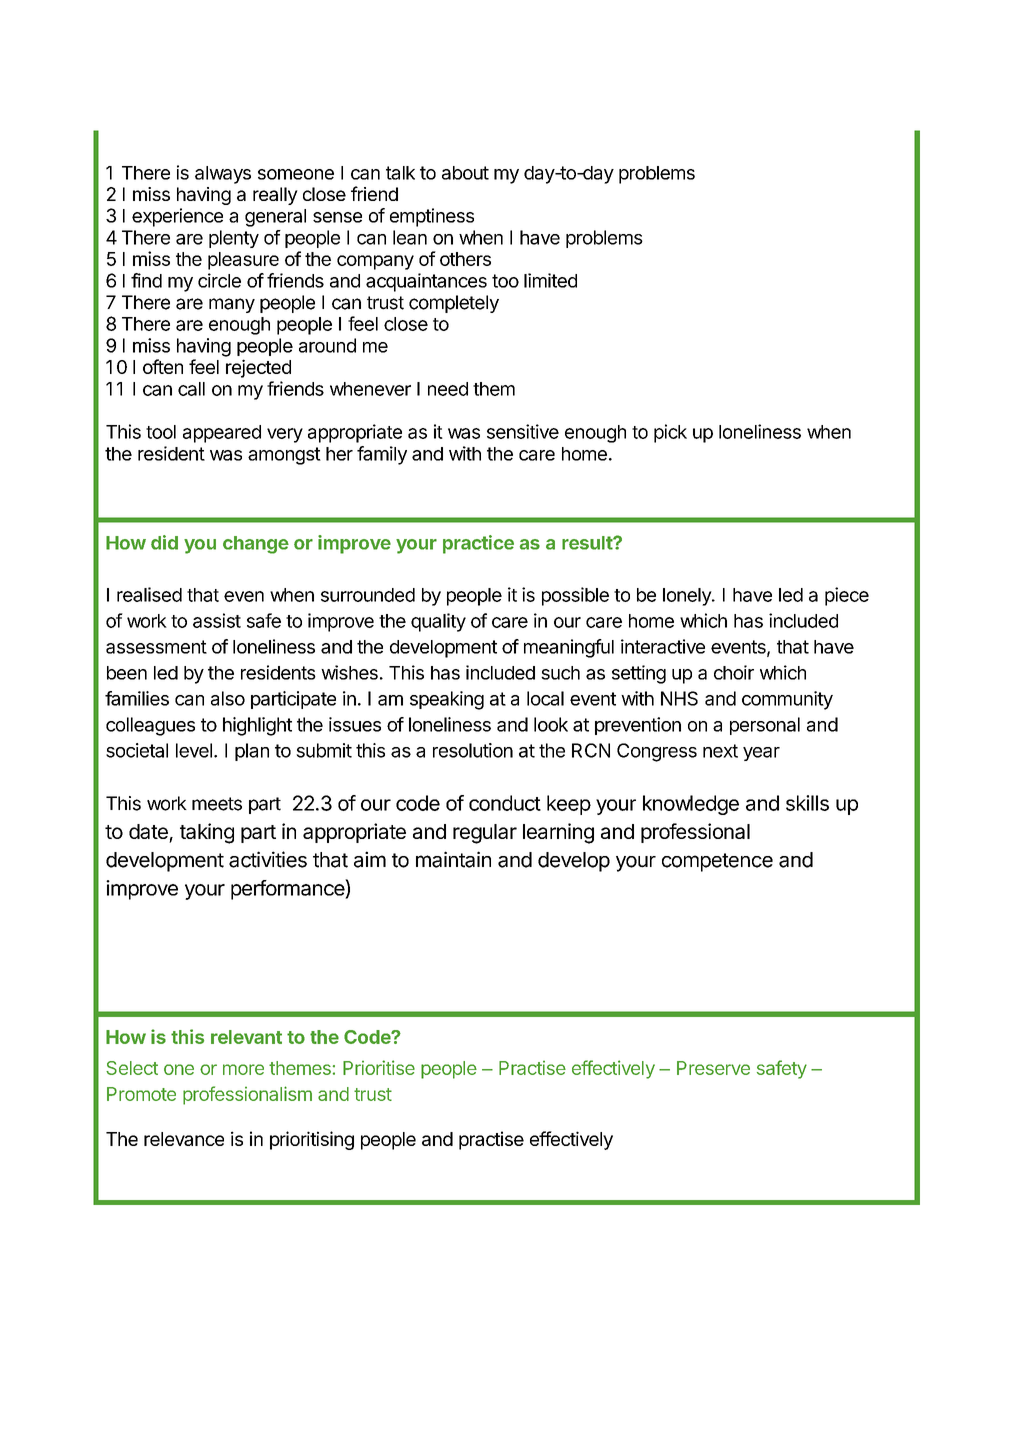 This screenshot has height=1439, width=1017. Describe the element at coordinates (550, 280) in the screenshot. I see `limited` at that location.
